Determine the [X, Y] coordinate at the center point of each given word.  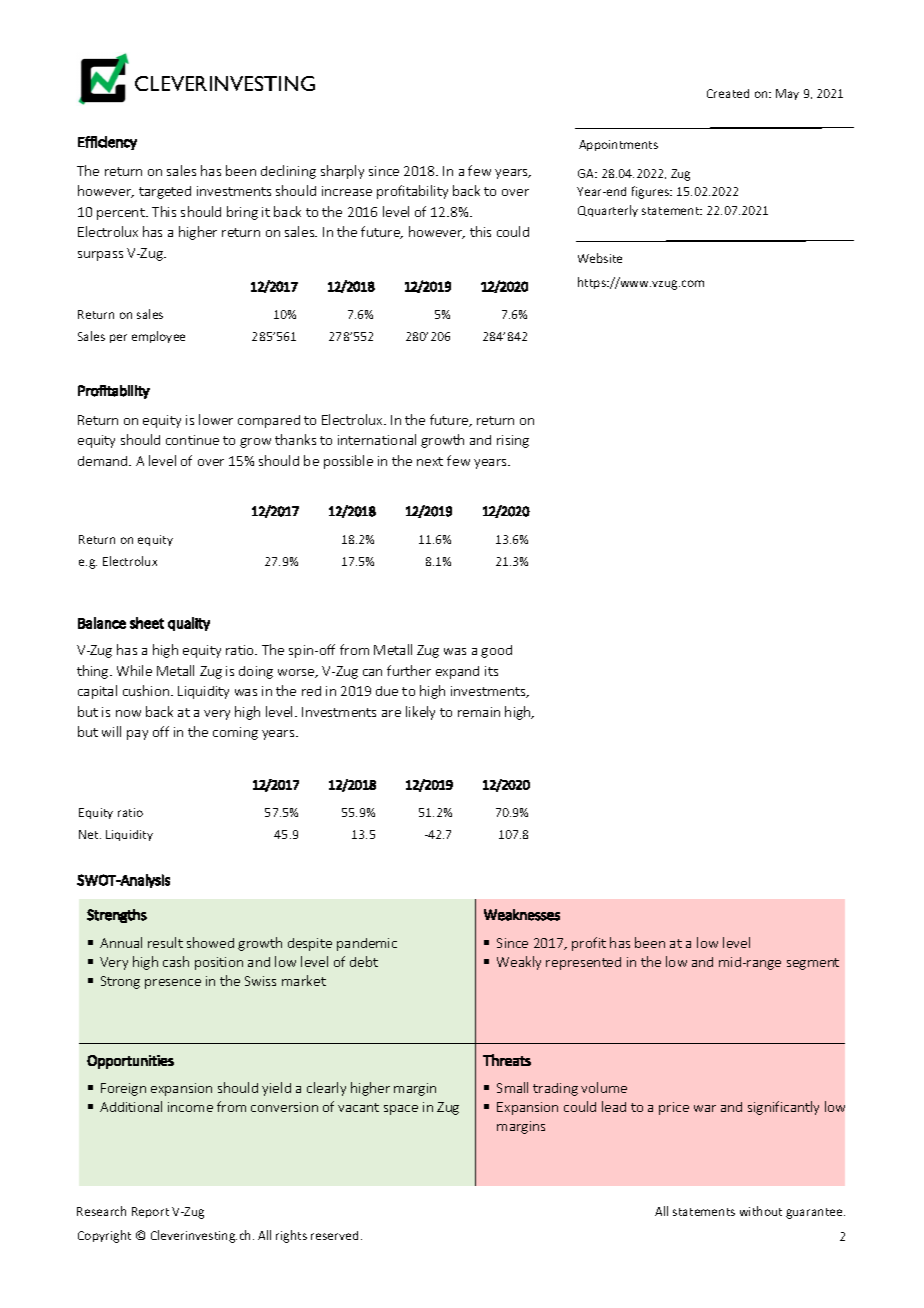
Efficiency [107, 143]
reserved [334, 1235]
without [761, 1211]
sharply [342, 172]
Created [728, 93]
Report [150, 1212]
